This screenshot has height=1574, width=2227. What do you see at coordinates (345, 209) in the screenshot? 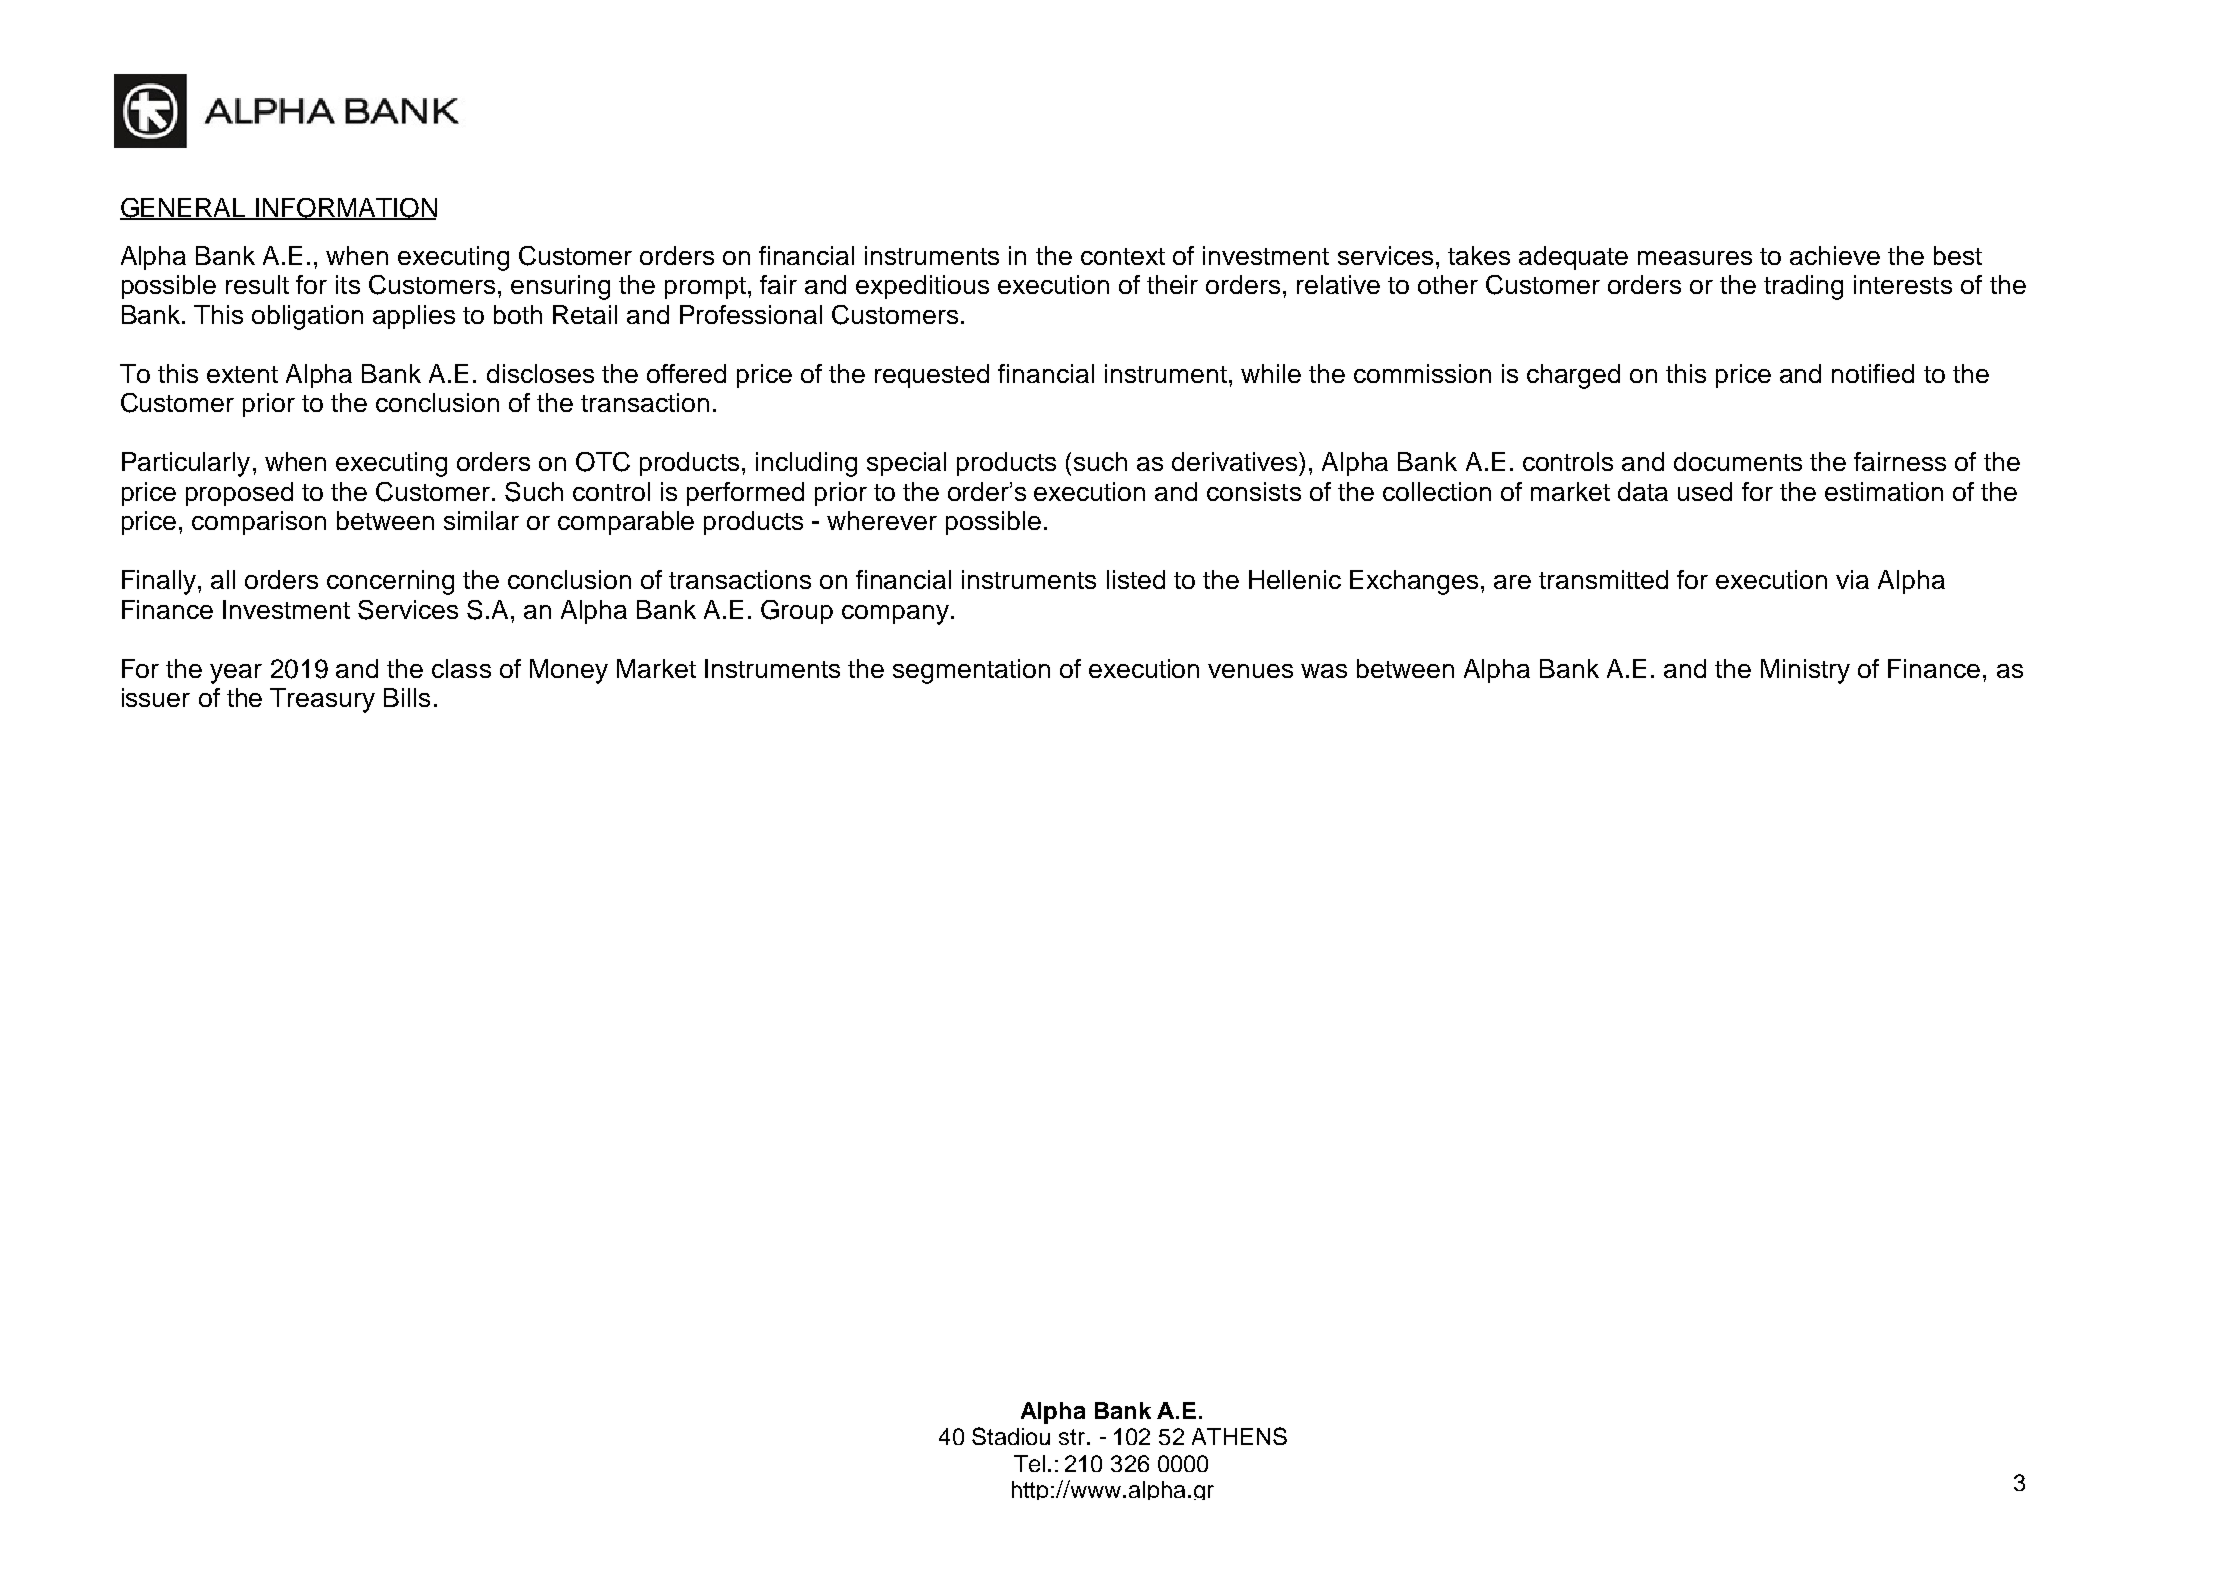
I see `INFORMATION` at bounding box center [345, 209].
